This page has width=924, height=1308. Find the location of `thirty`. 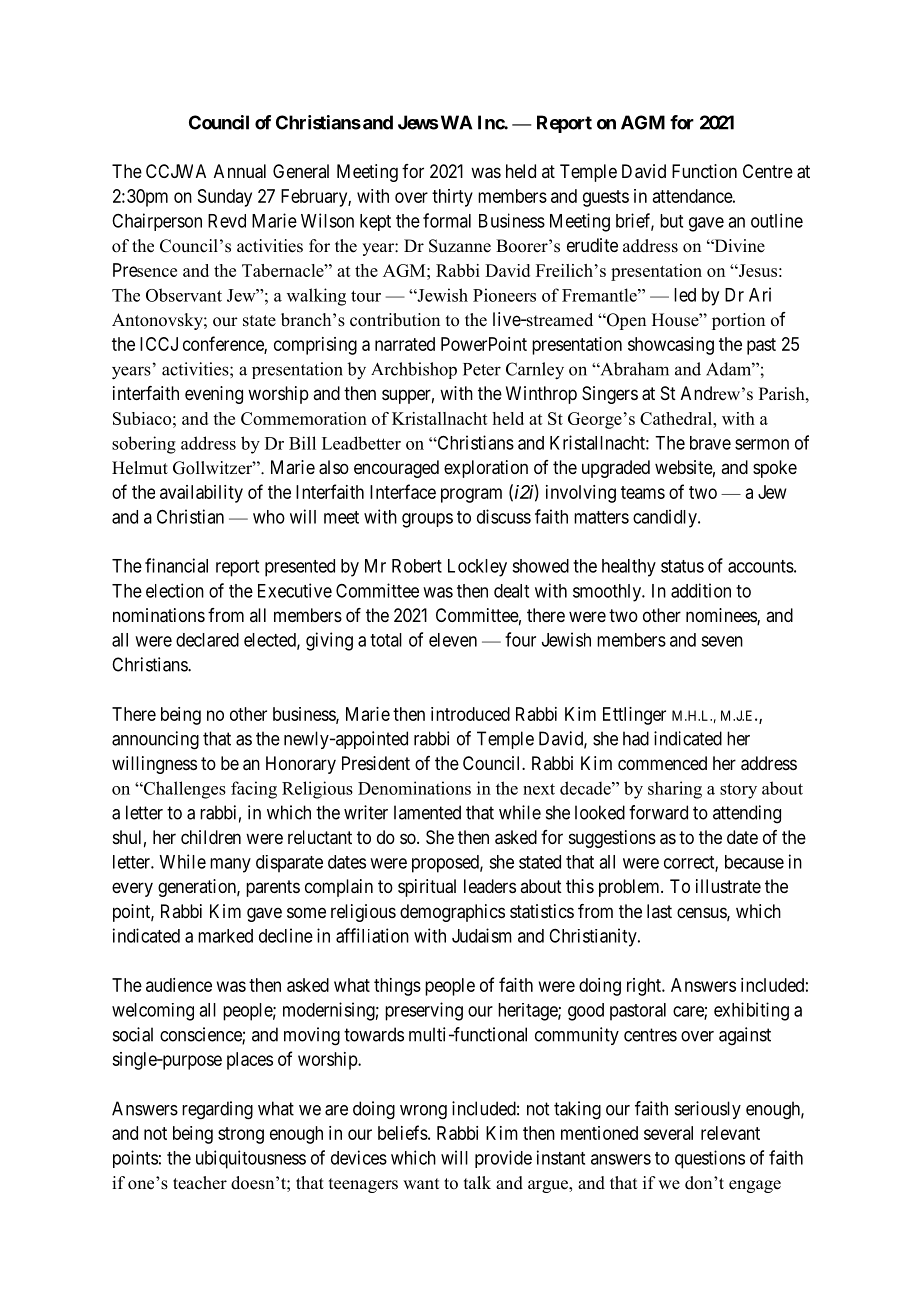

thirty is located at coordinates (452, 198).
